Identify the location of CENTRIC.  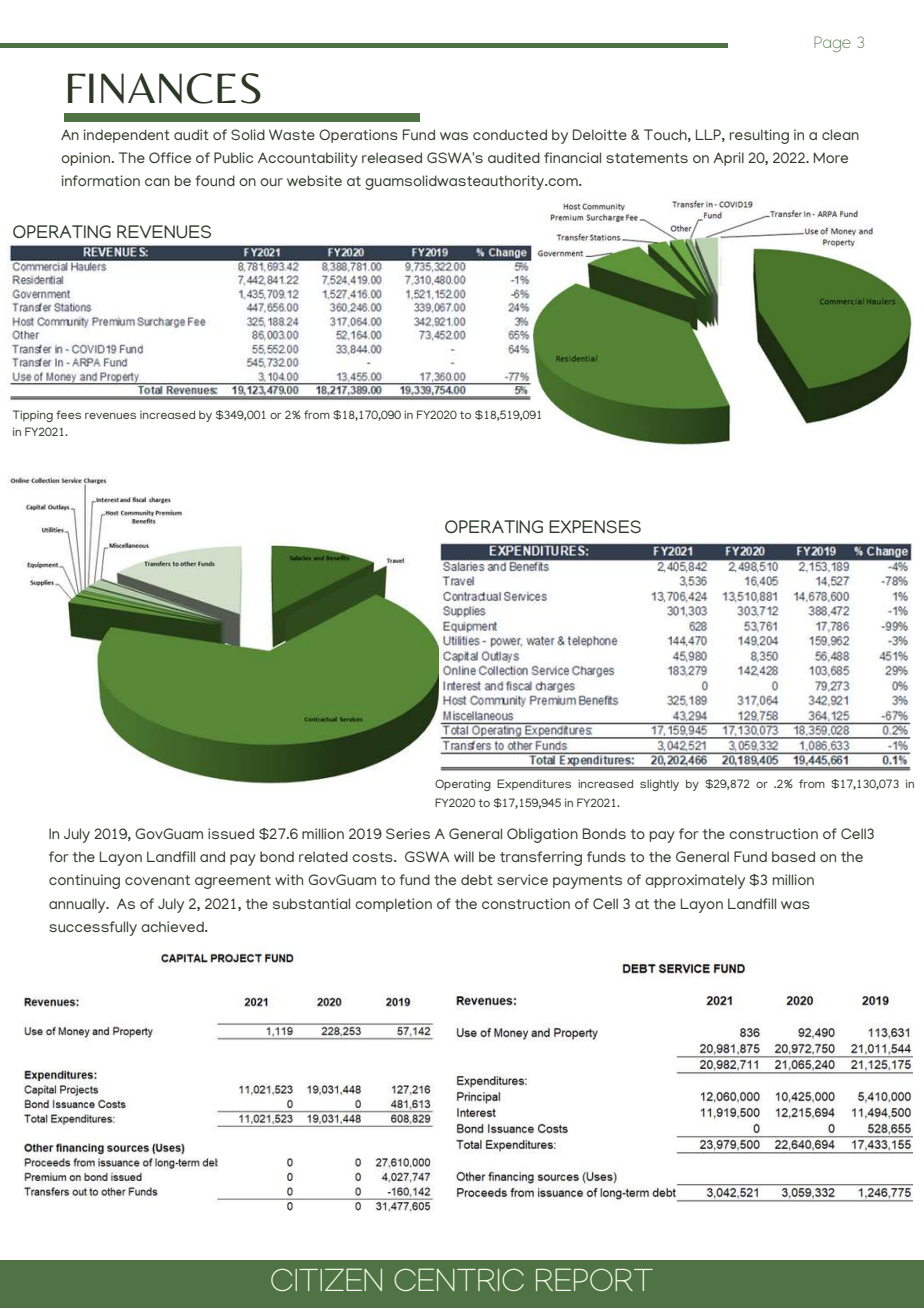
(459, 1279).
